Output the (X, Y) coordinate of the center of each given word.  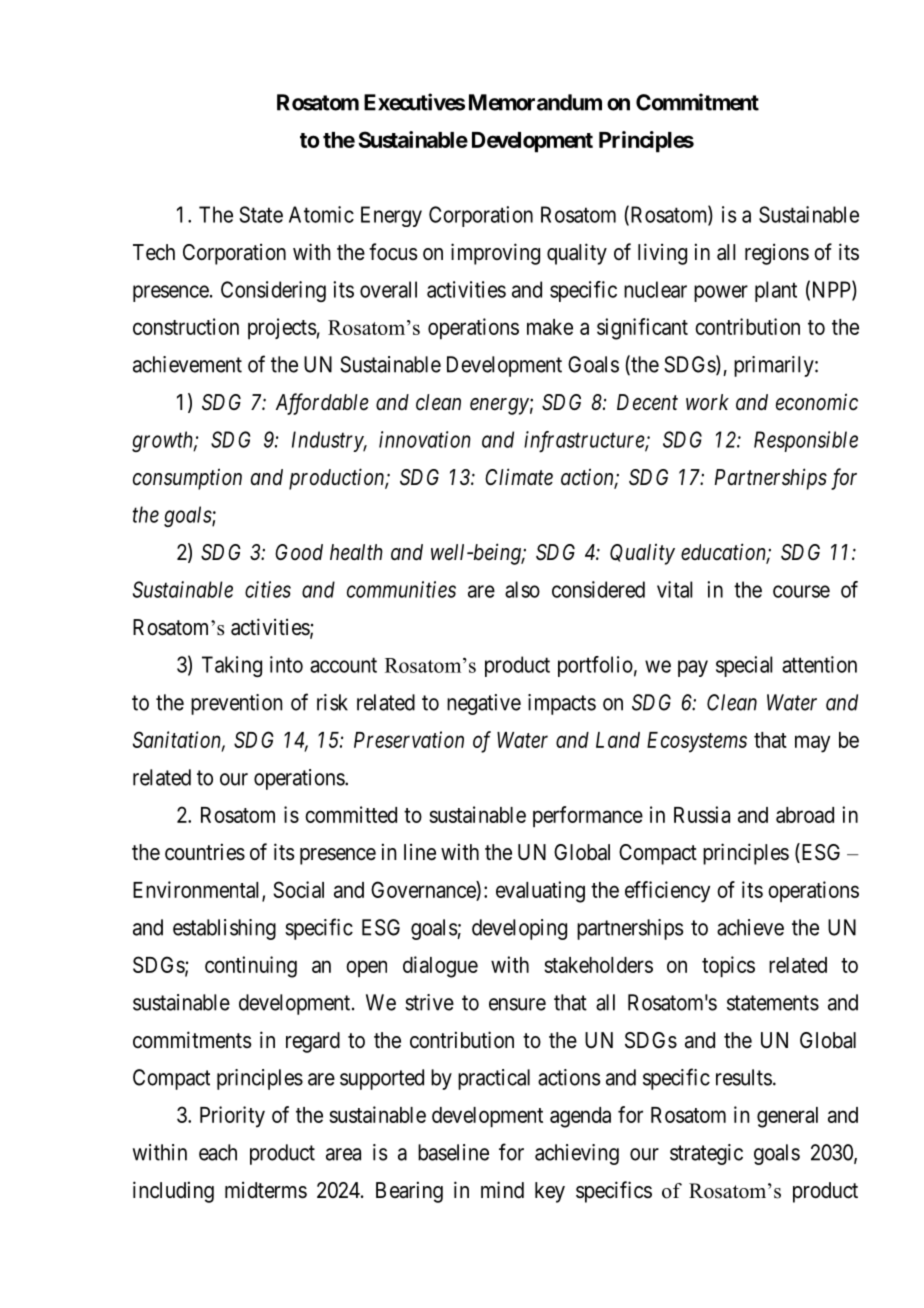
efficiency (667, 892)
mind (502, 1189)
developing (519, 929)
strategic (706, 1154)
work (707, 402)
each (218, 1152)
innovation (425, 439)
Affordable (322, 404)
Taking (232, 666)
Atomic (321, 214)
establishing (224, 929)
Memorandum (535, 102)
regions (777, 254)
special (744, 666)
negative (484, 704)
